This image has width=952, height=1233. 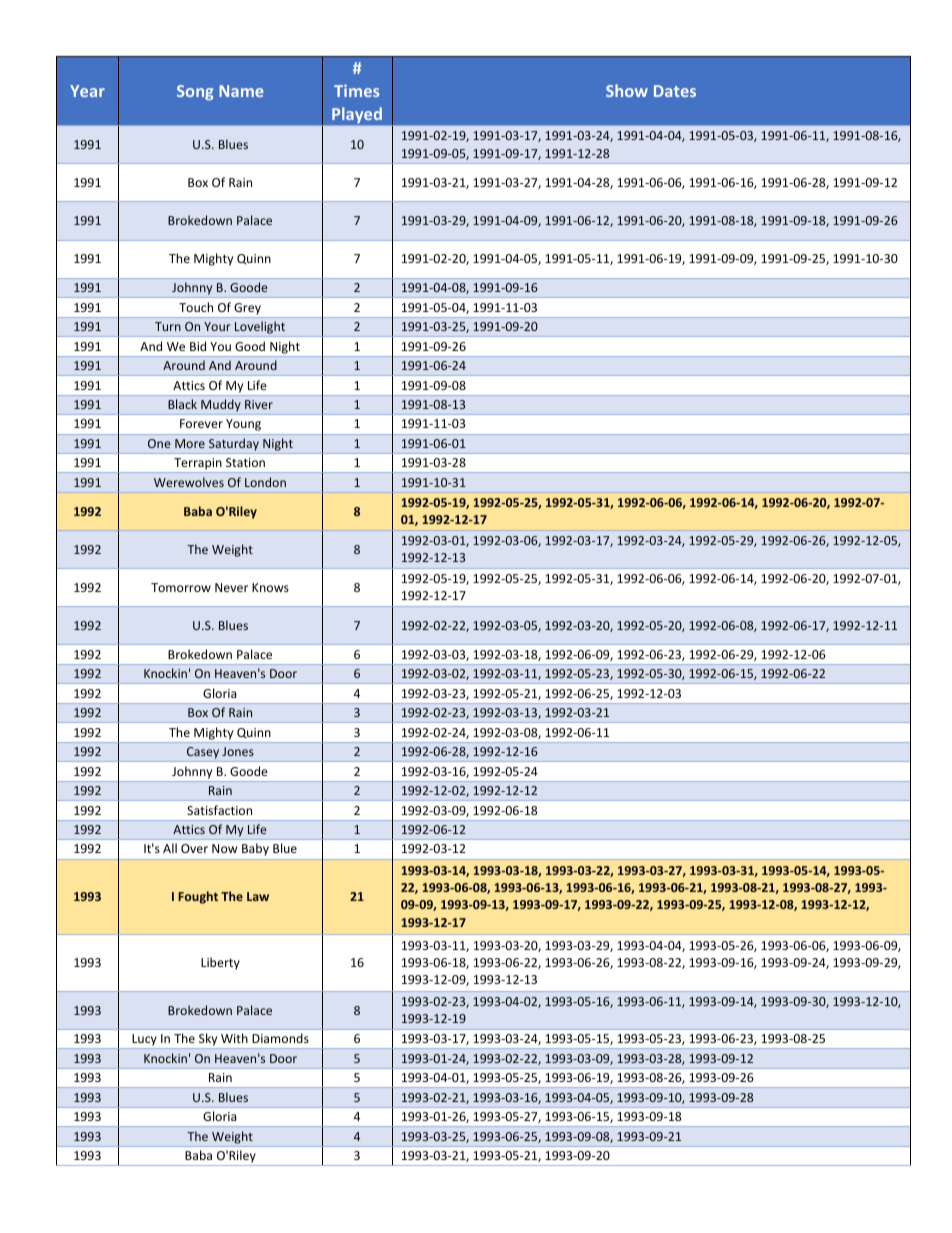 I want to click on Song, so click(x=195, y=92).
